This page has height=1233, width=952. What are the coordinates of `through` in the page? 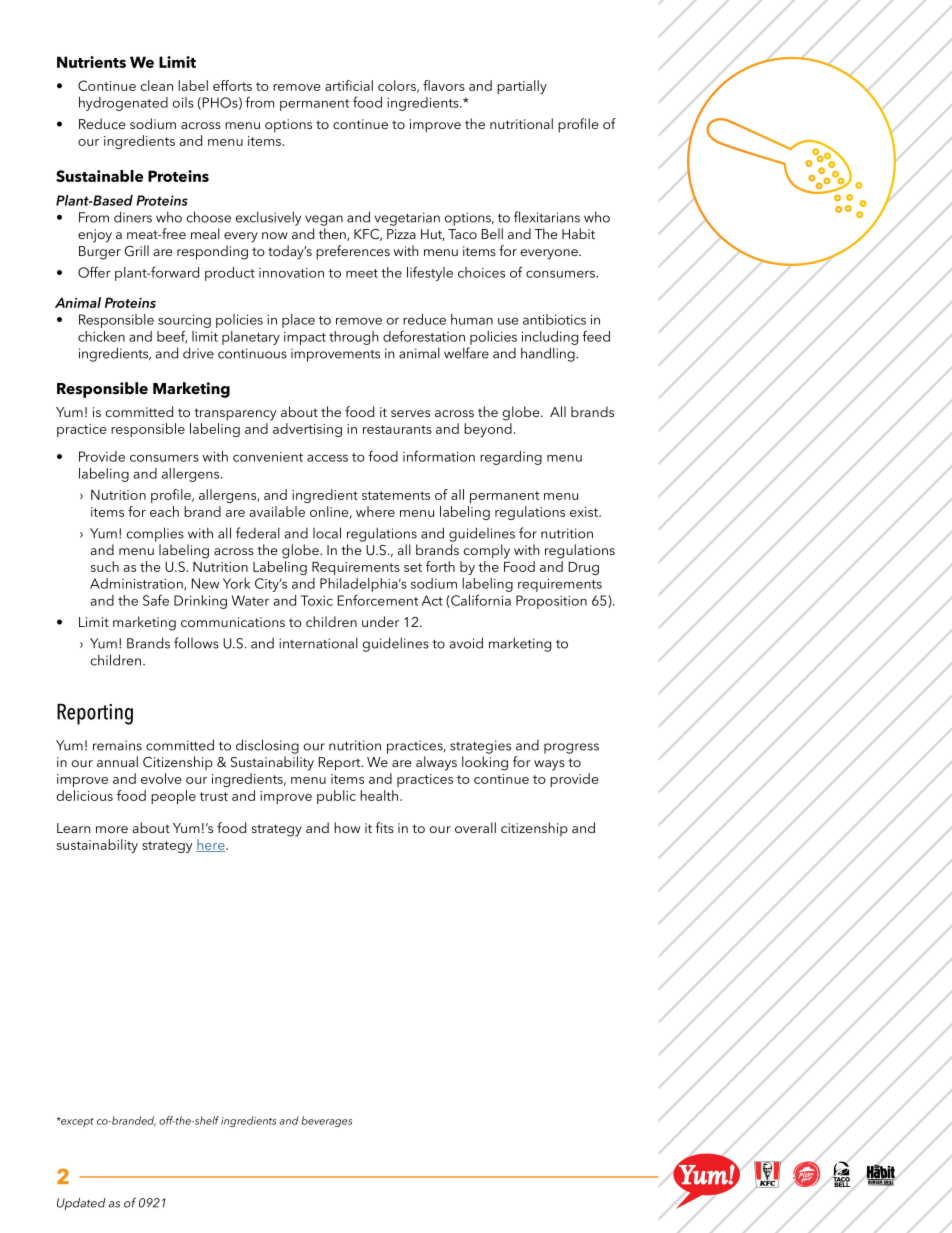 It's located at (354, 338).
